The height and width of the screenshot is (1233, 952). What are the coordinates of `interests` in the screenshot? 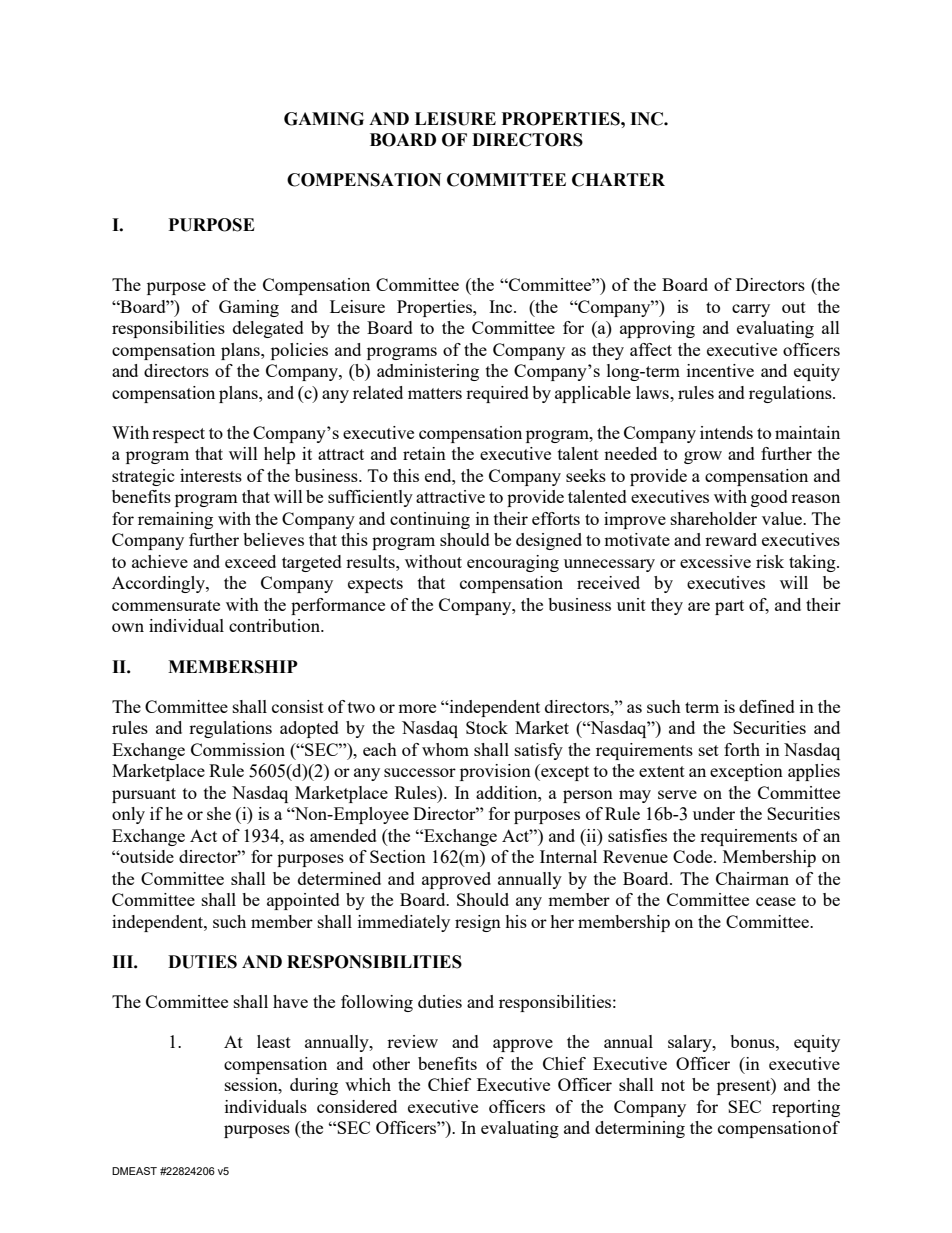 It's located at (211, 475).
